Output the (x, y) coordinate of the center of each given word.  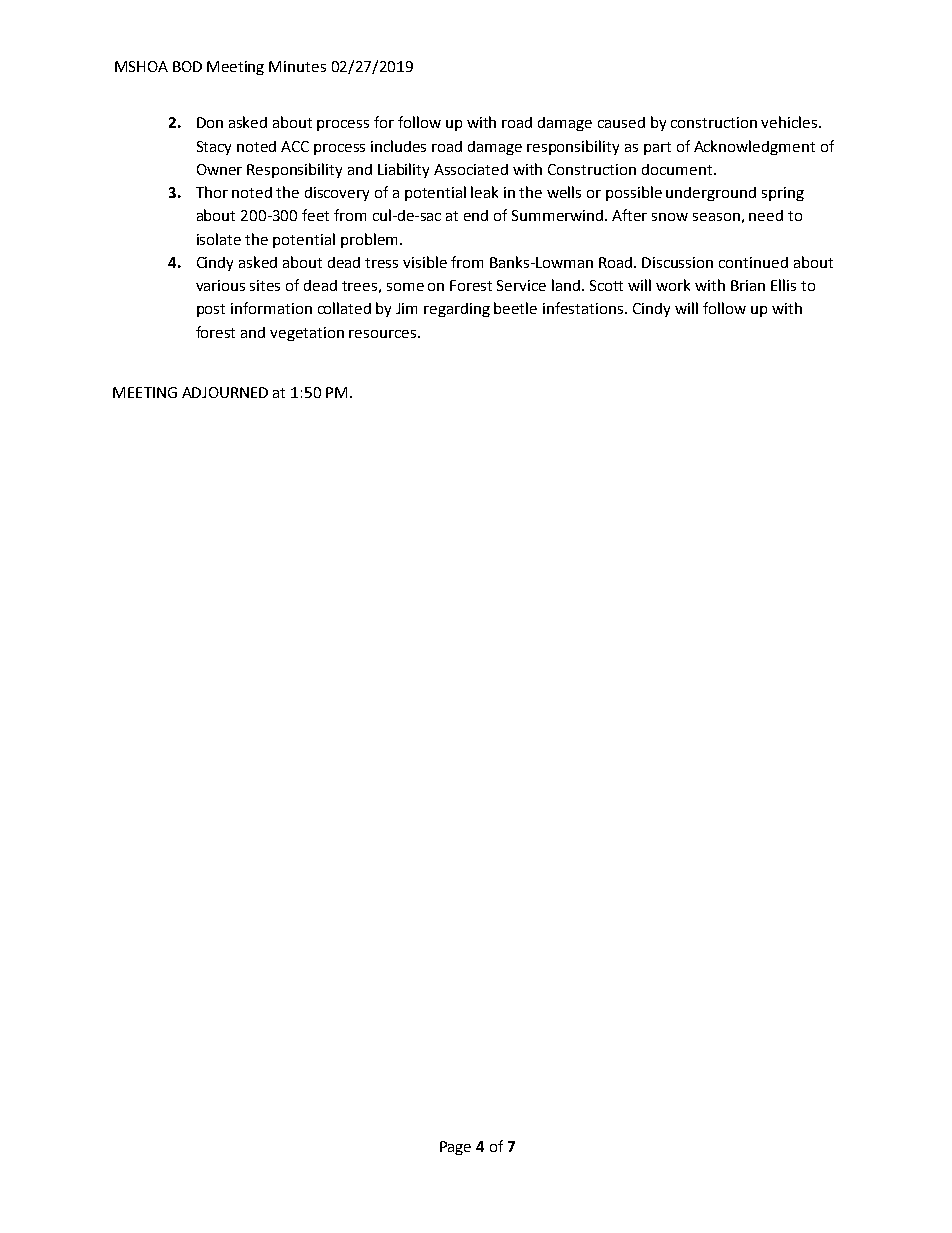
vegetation (307, 334)
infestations (584, 308)
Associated (471, 169)
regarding (457, 310)
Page (455, 1148)
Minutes (297, 66)
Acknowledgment (754, 147)
